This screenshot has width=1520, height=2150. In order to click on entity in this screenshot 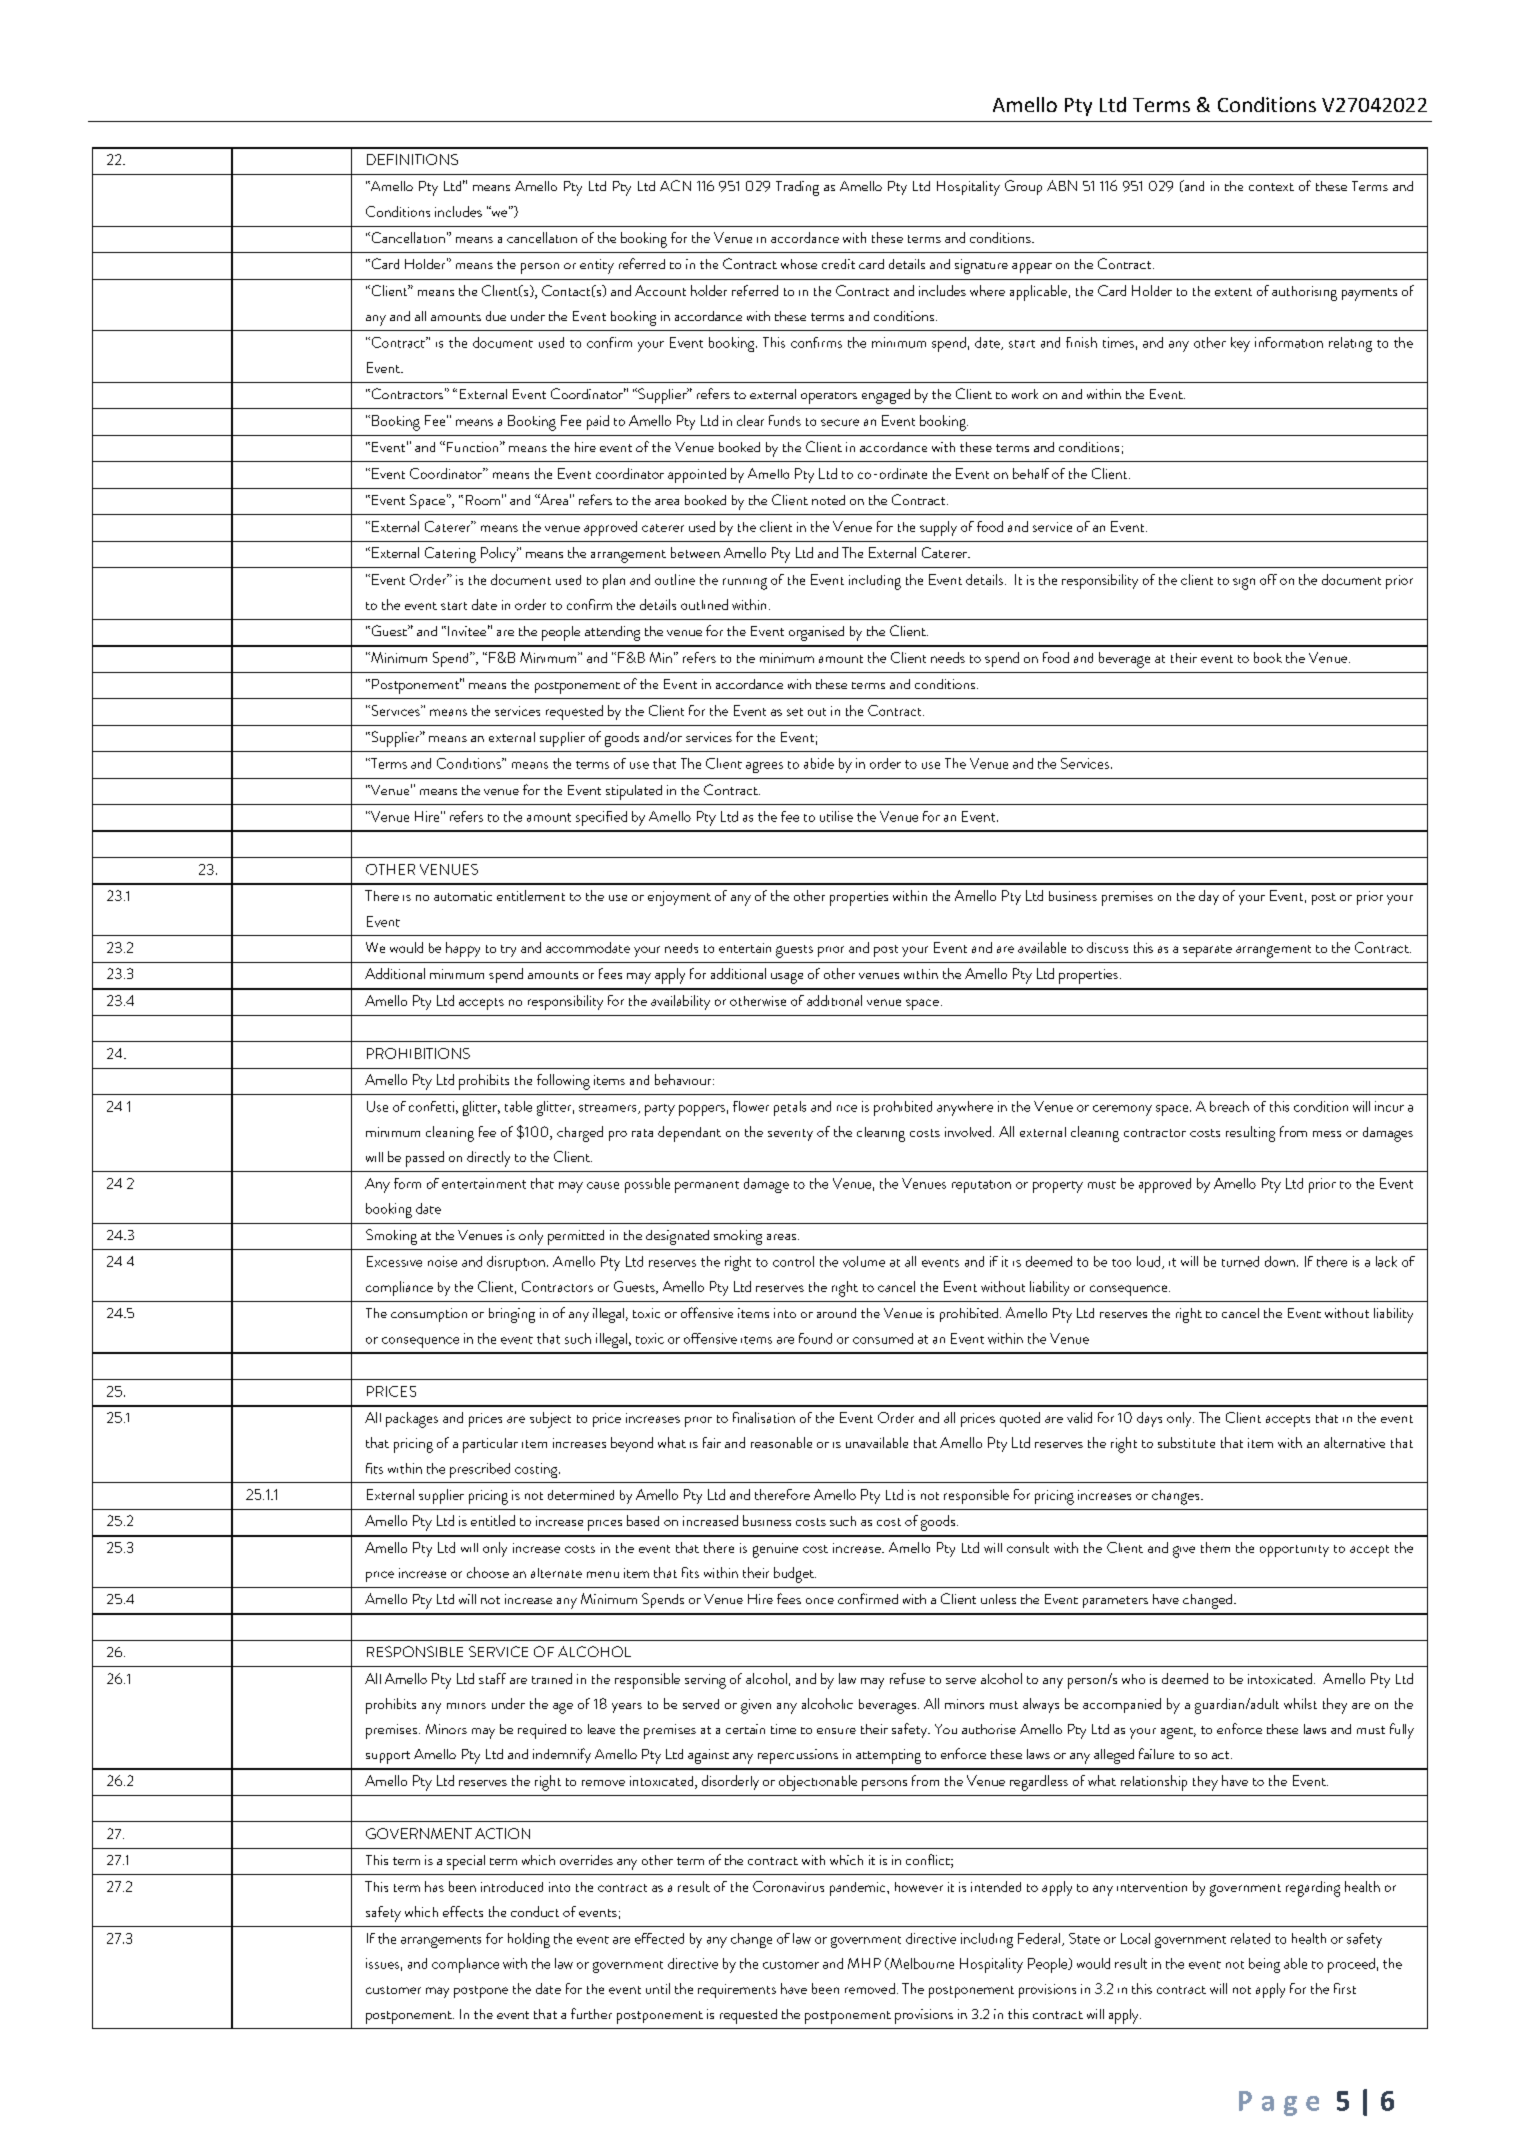, I will do `click(597, 266)`.
